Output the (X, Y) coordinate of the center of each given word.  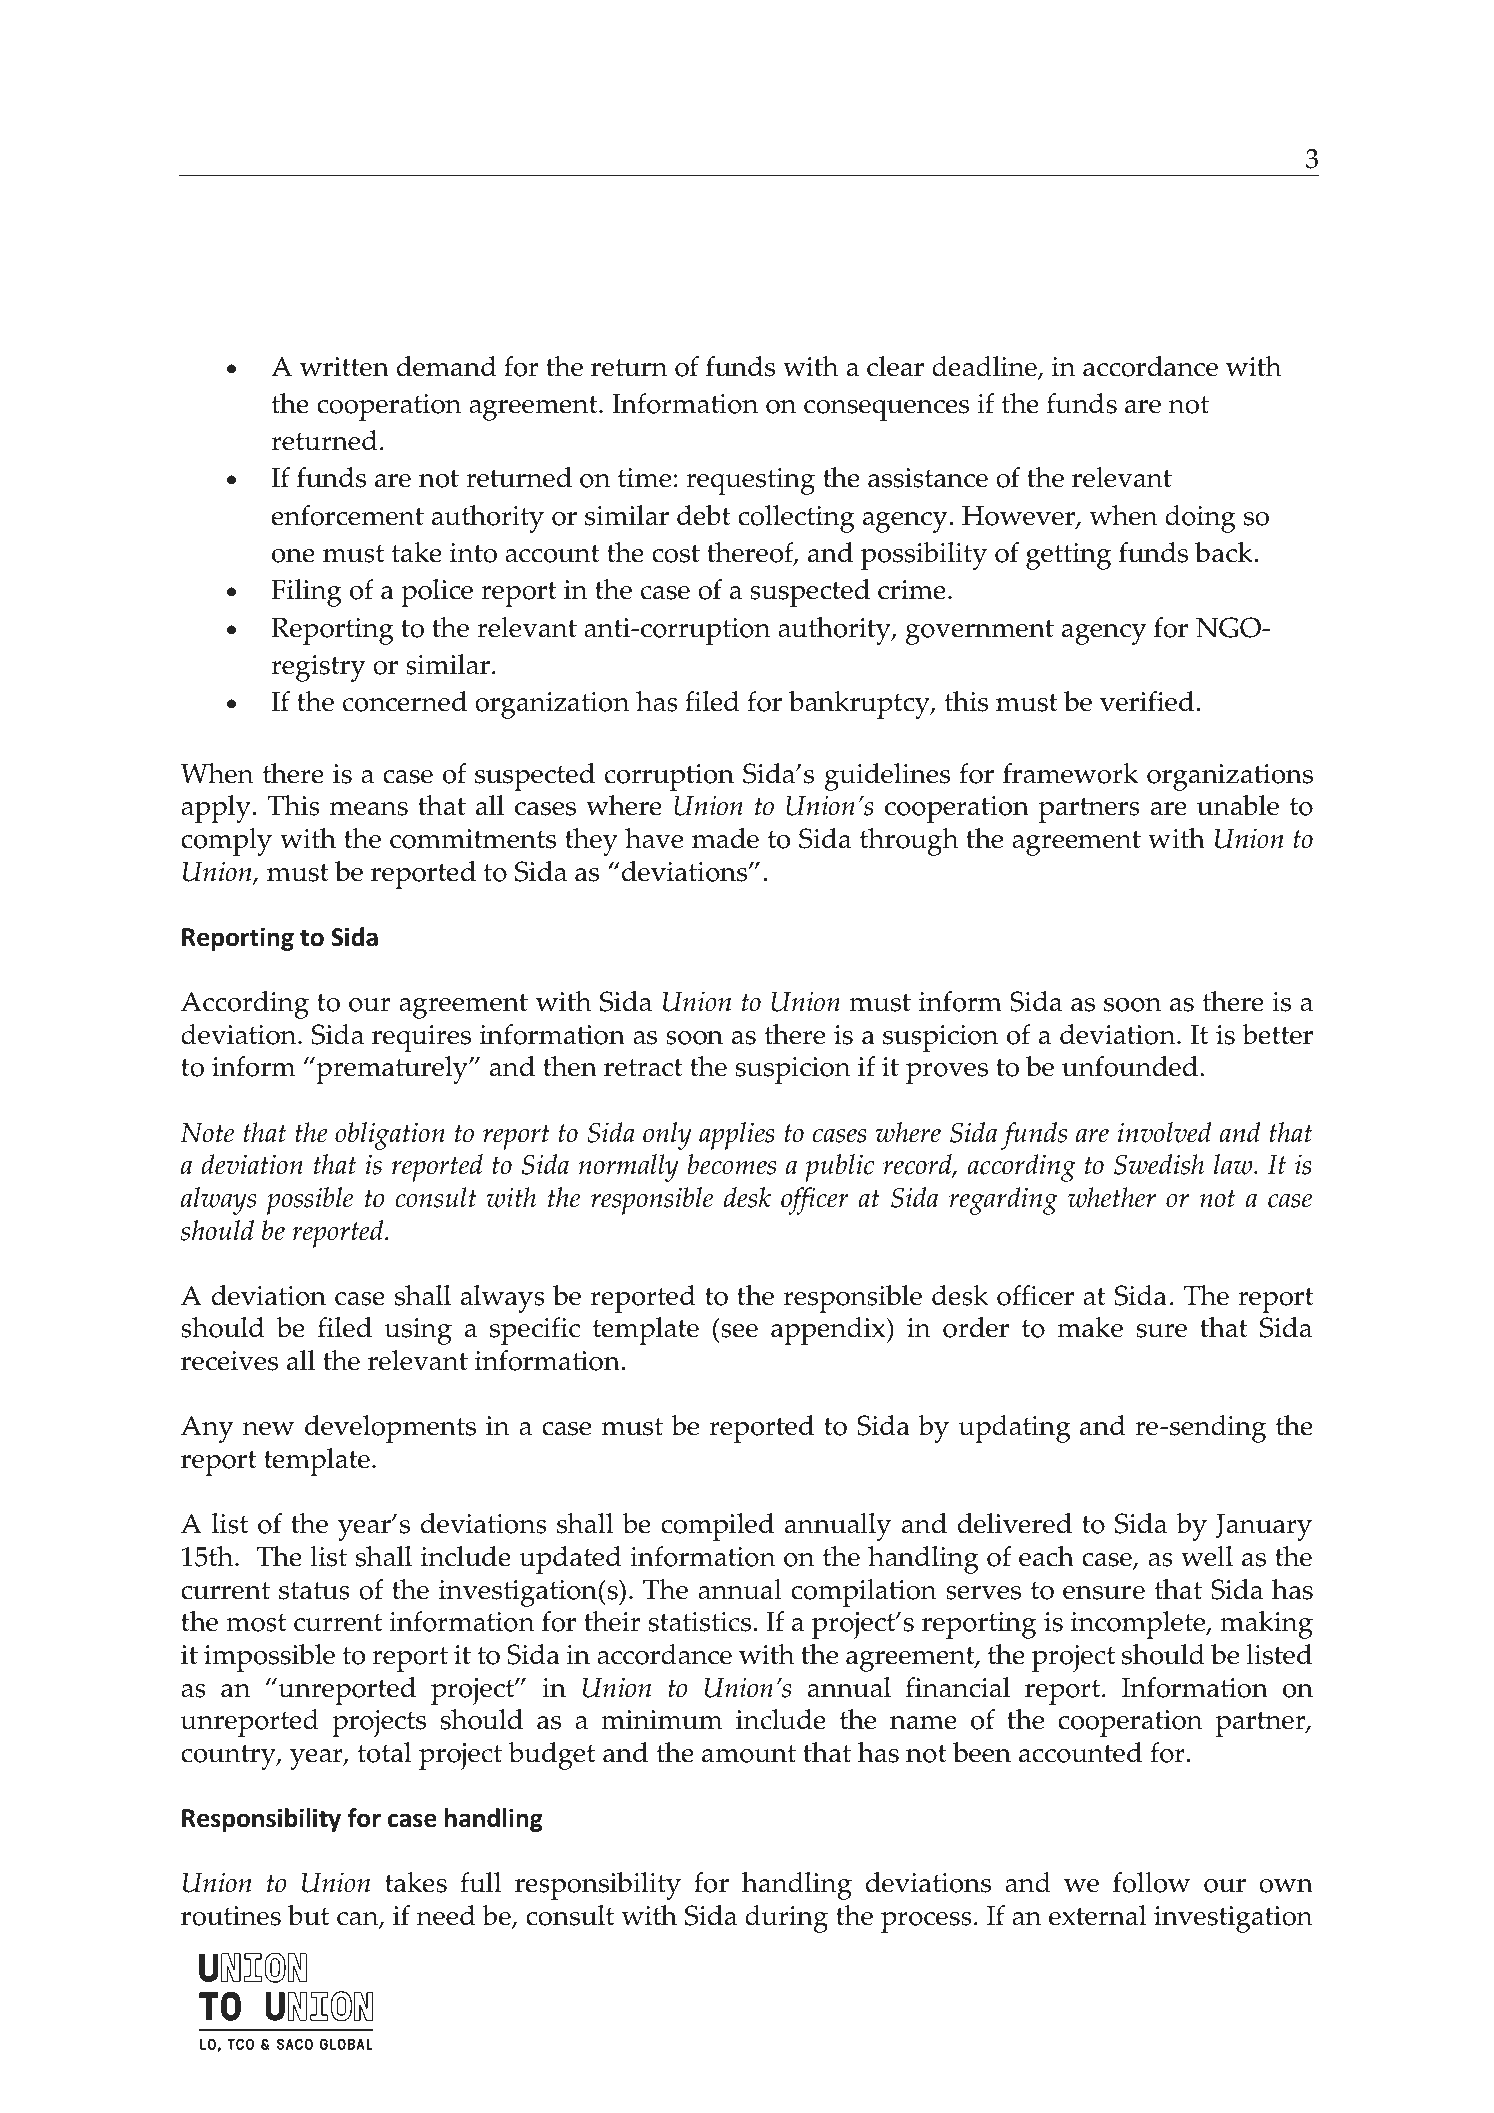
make (1090, 1327)
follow (1151, 1882)
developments (390, 1429)
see (739, 1331)
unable (1238, 805)
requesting (750, 481)
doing (1200, 519)
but (308, 1915)
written (344, 367)
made (725, 838)
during (786, 1919)
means (369, 809)
